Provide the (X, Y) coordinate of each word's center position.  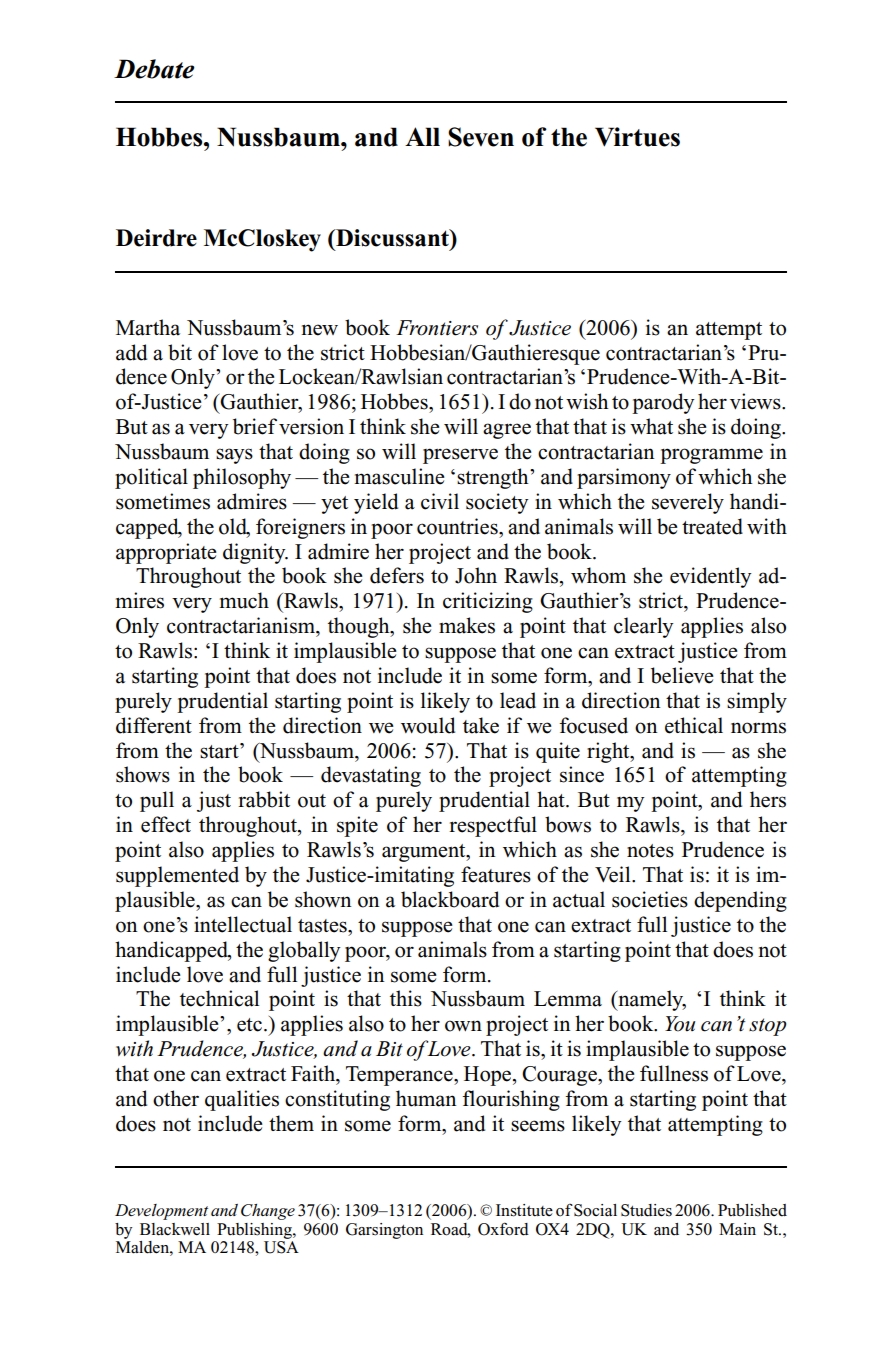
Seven (481, 137)
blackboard (450, 899)
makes (467, 625)
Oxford (503, 1229)
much (244, 600)
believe (682, 675)
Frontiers (437, 328)
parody (663, 403)
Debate (154, 69)
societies (650, 899)
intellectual (243, 924)
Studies (646, 1210)
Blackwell (175, 1229)
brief (255, 426)
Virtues (637, 137)
